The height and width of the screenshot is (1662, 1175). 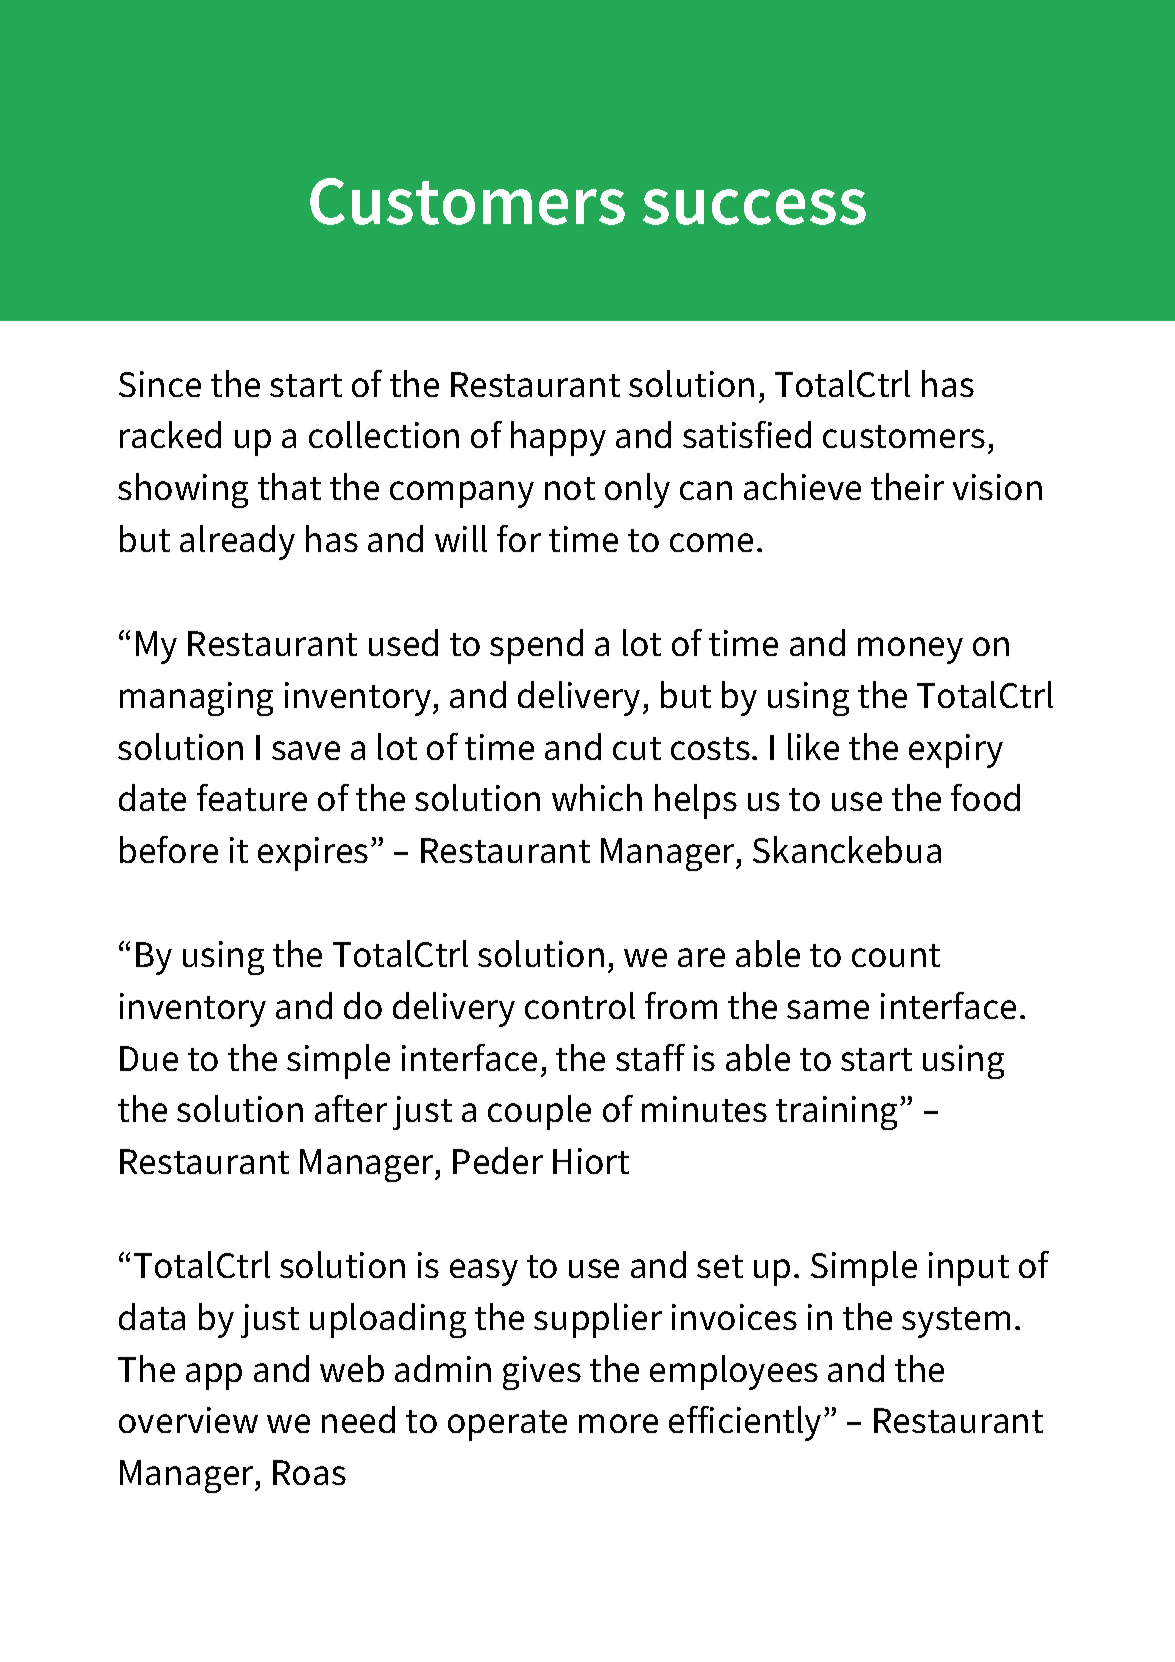 What do you see at coordinates (539, 1112) in the screenshot?
I see `couple` at bounding box center [539, 1112].
